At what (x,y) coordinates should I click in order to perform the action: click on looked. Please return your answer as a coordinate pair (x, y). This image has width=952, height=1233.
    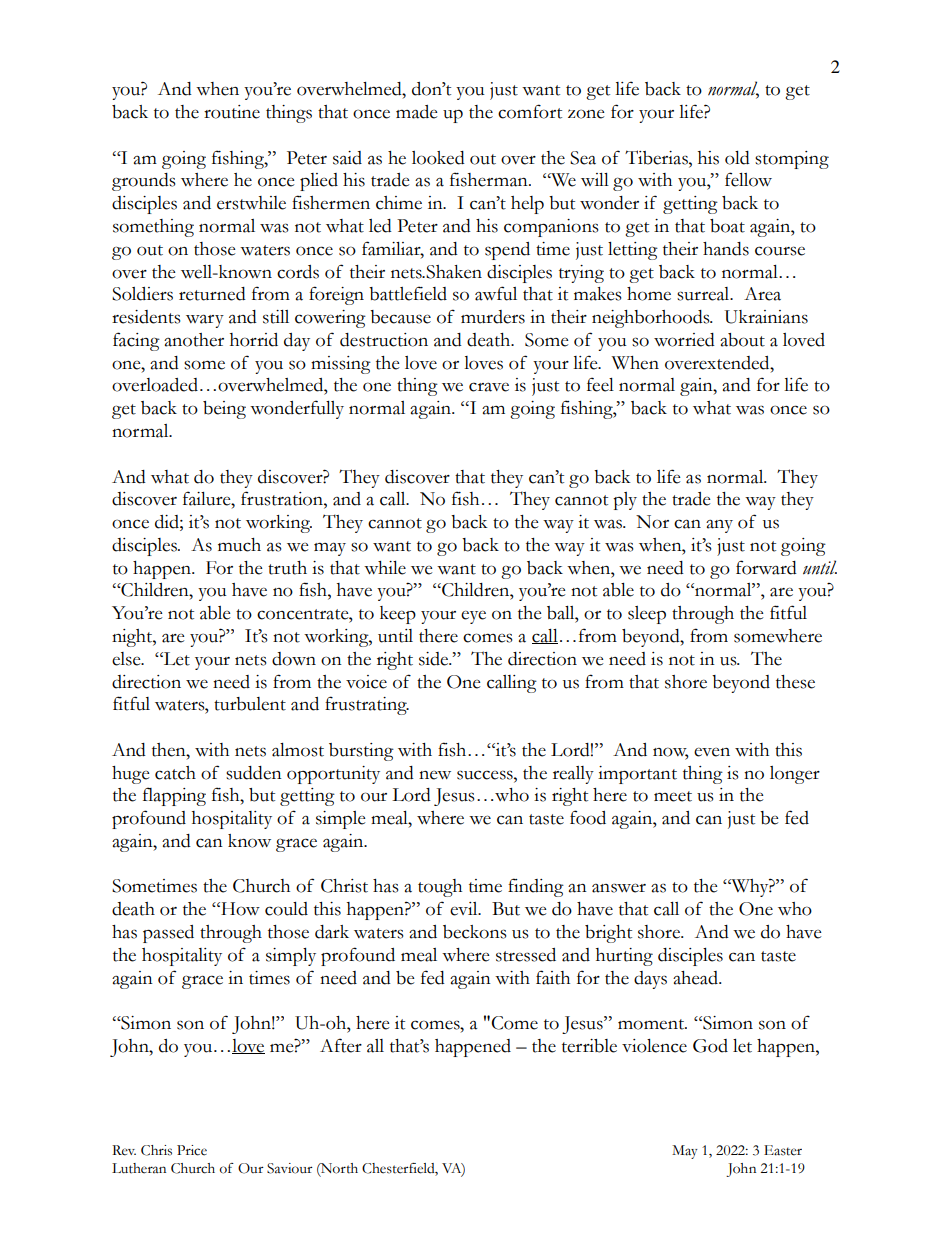
    Looking at the image, I should click on (438, 158).
